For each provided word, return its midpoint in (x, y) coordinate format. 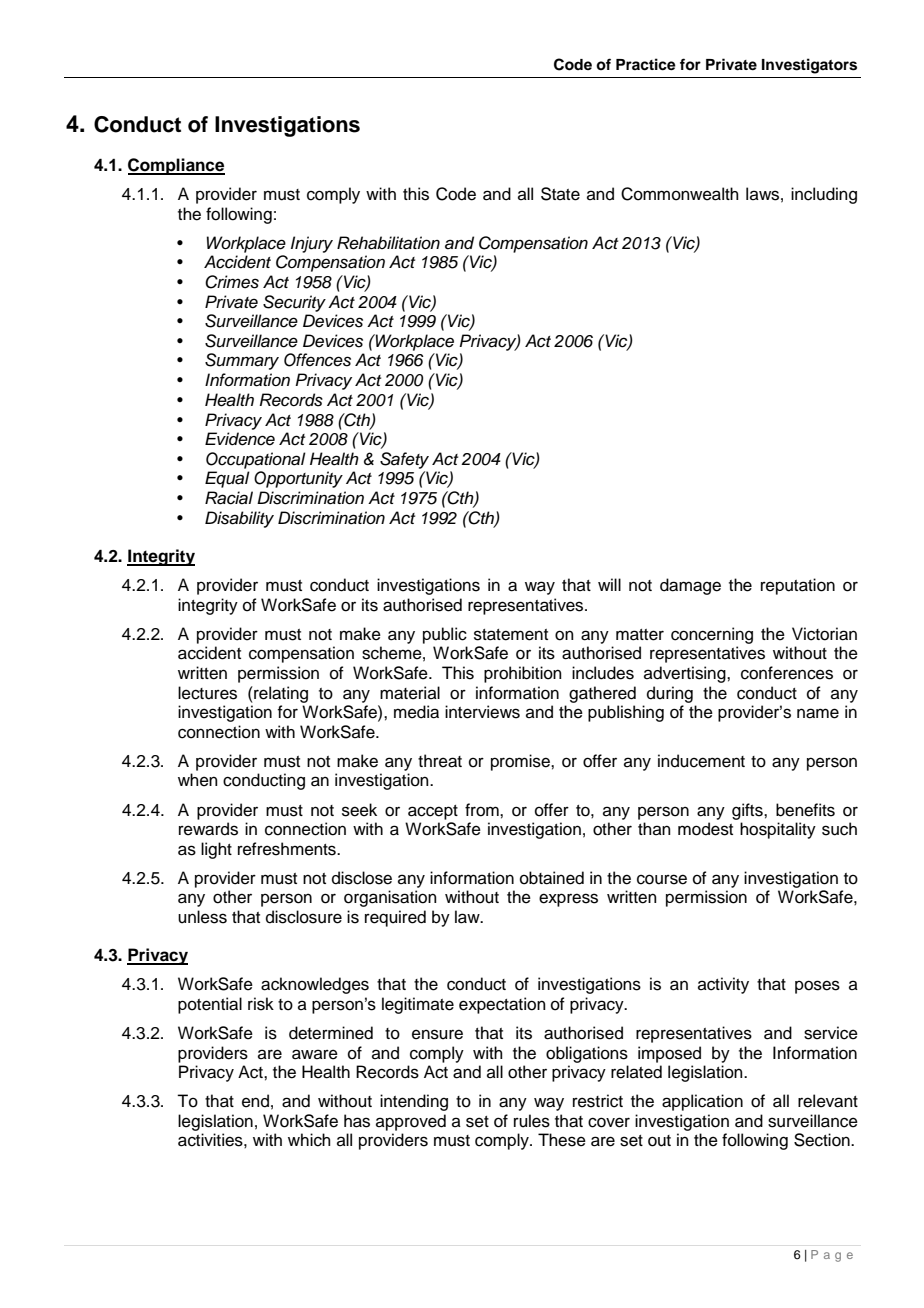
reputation (798, 586)
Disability (239, 519)
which (309, 1140)
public (445, 635)
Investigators (809, 66)
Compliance (176, 166)
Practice (646, 64)
